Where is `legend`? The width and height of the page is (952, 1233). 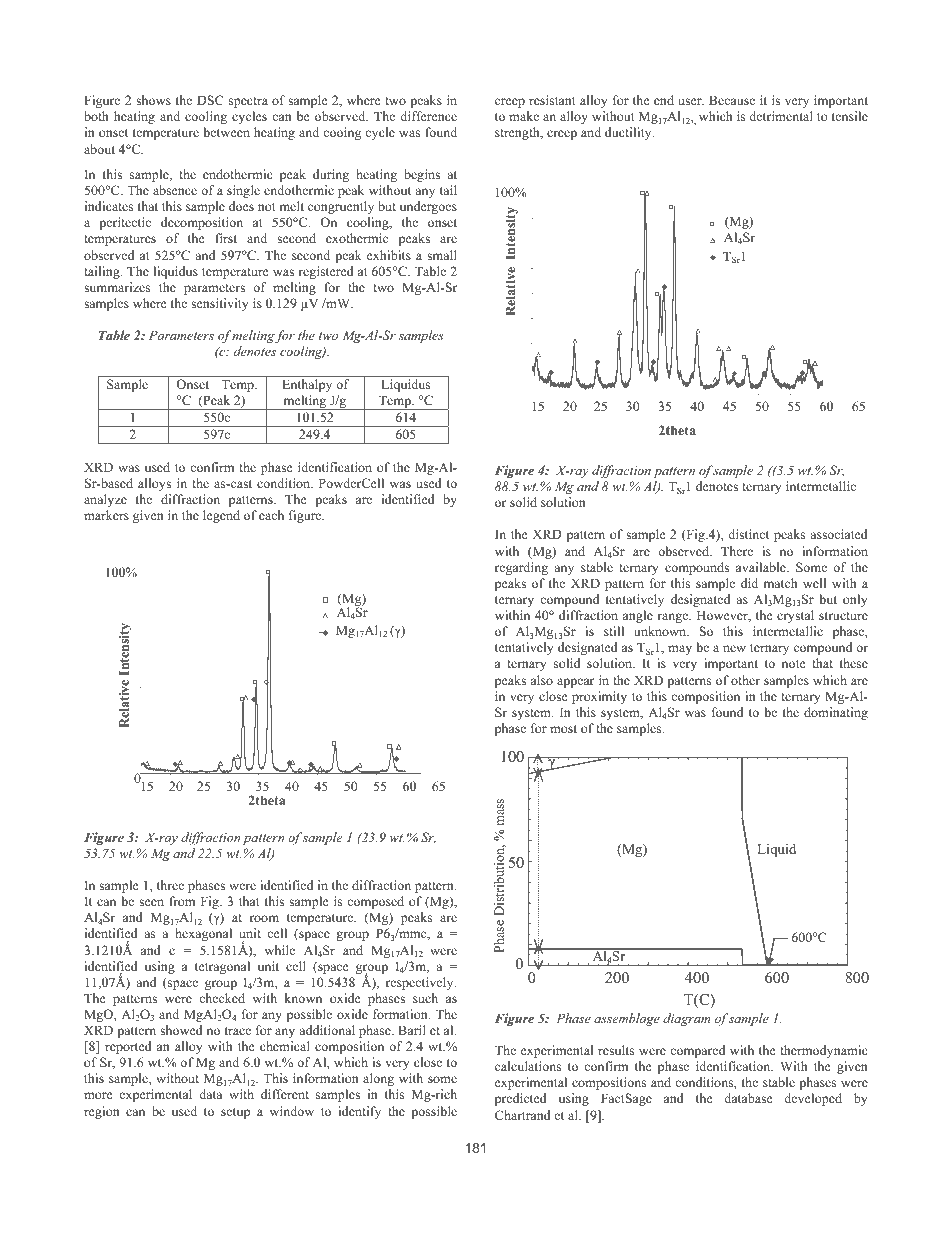
legend is located at coordinates (221, 516).
